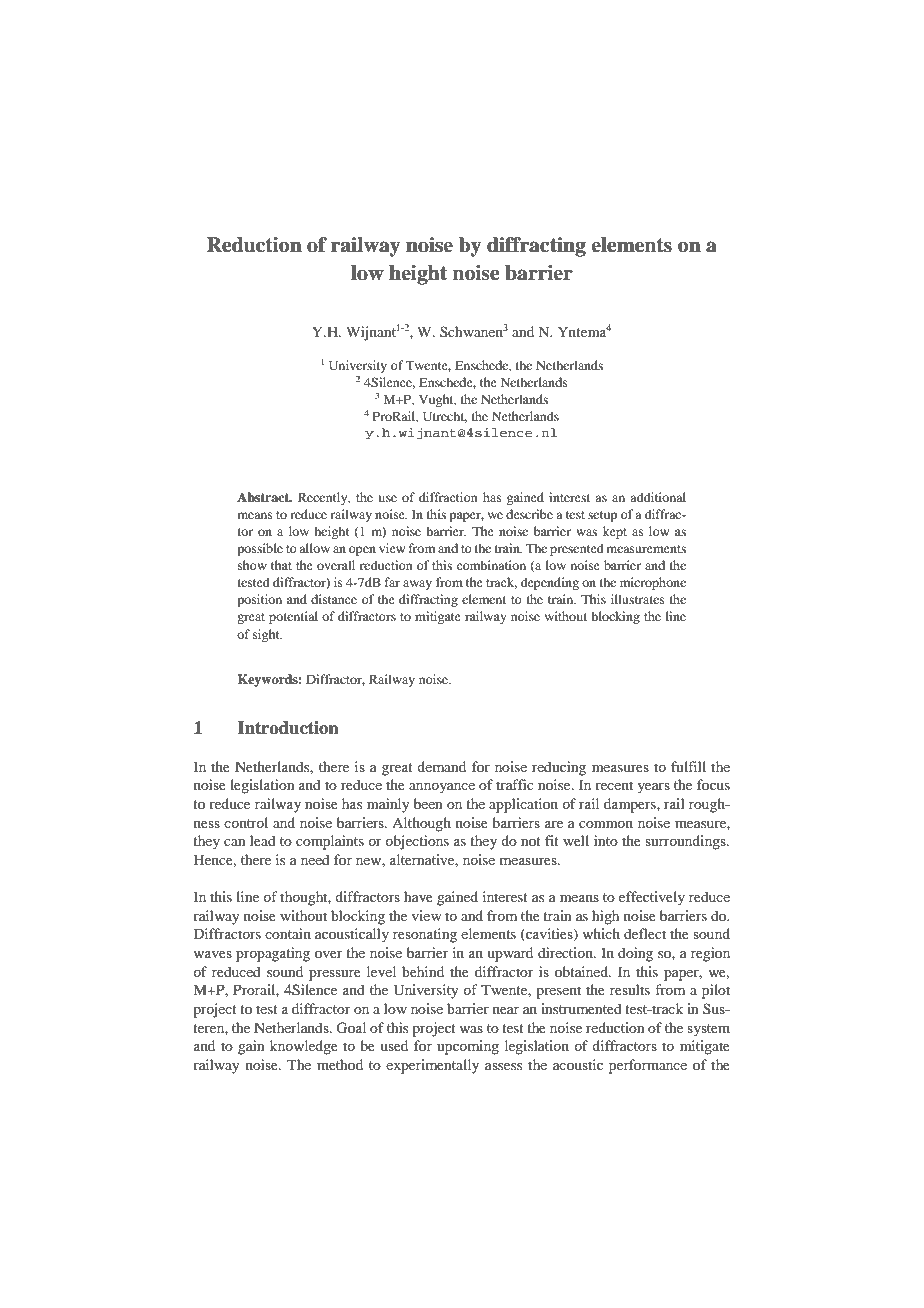 The height and width of the image is (1308, 924). I want to click on annoyance, so click(442, 788).
